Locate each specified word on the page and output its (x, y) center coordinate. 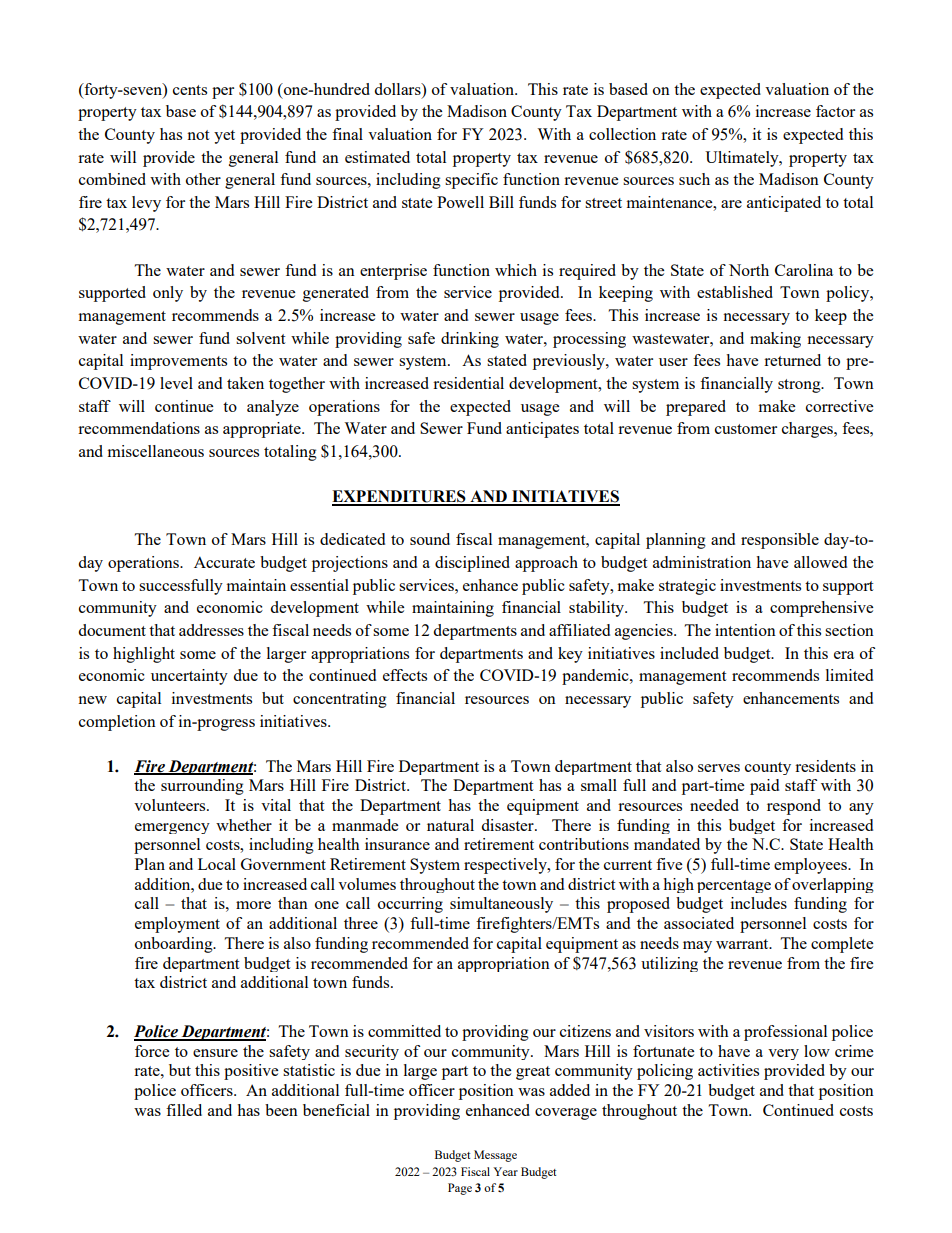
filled (184, 1110)
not (198, 135)
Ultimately (743, 159)
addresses (211, 630)
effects (405, 675)
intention (745, 630)
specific (471, 181)
